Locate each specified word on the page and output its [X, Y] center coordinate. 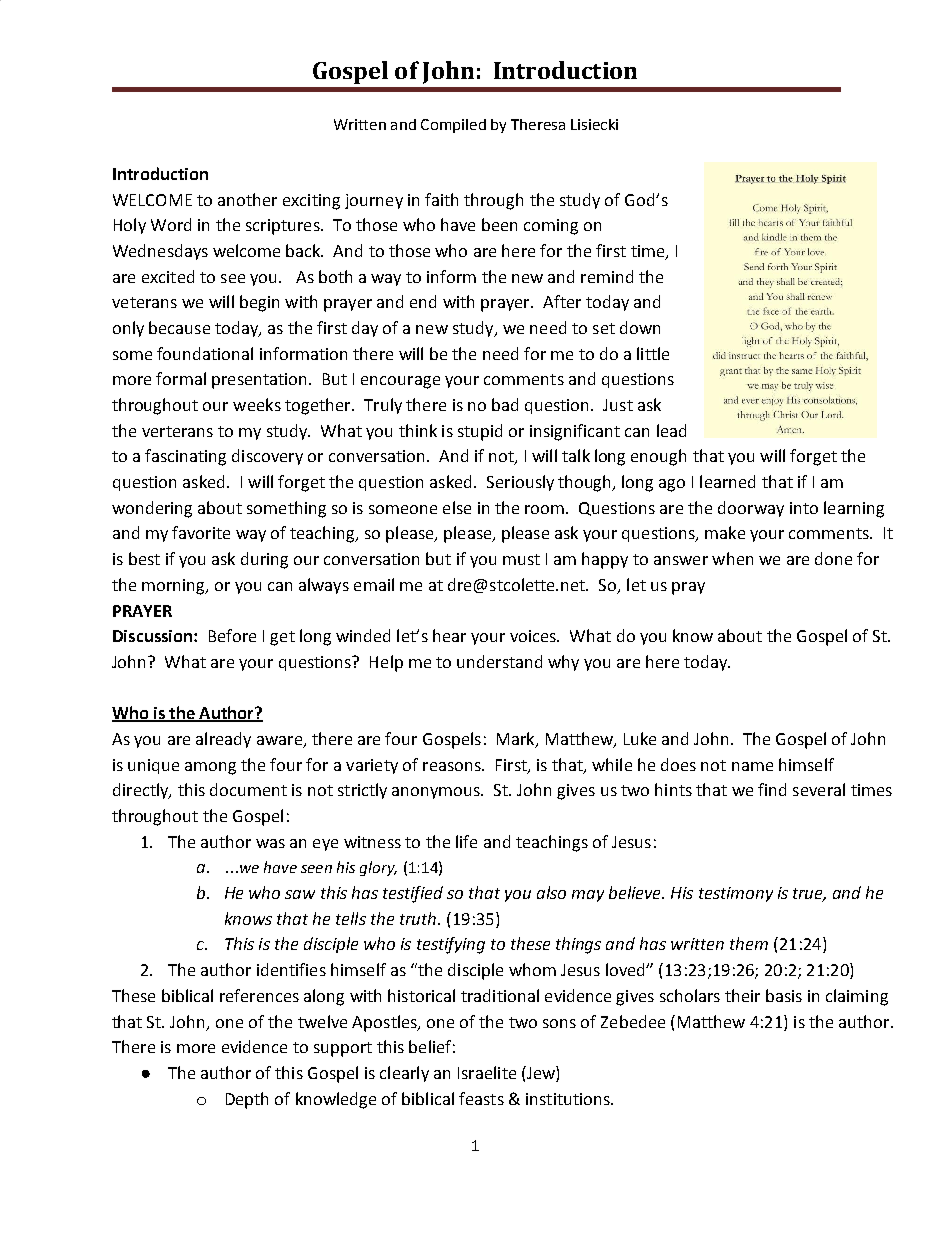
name [752, 766]
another [247, 199]
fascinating [185, 457]
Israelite [487, 1072]
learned [727, 481]
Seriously [520, 483]
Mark [517, 740]
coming [551, 227]
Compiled [453, 126]
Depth [247, 1100]
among [210, 768]
